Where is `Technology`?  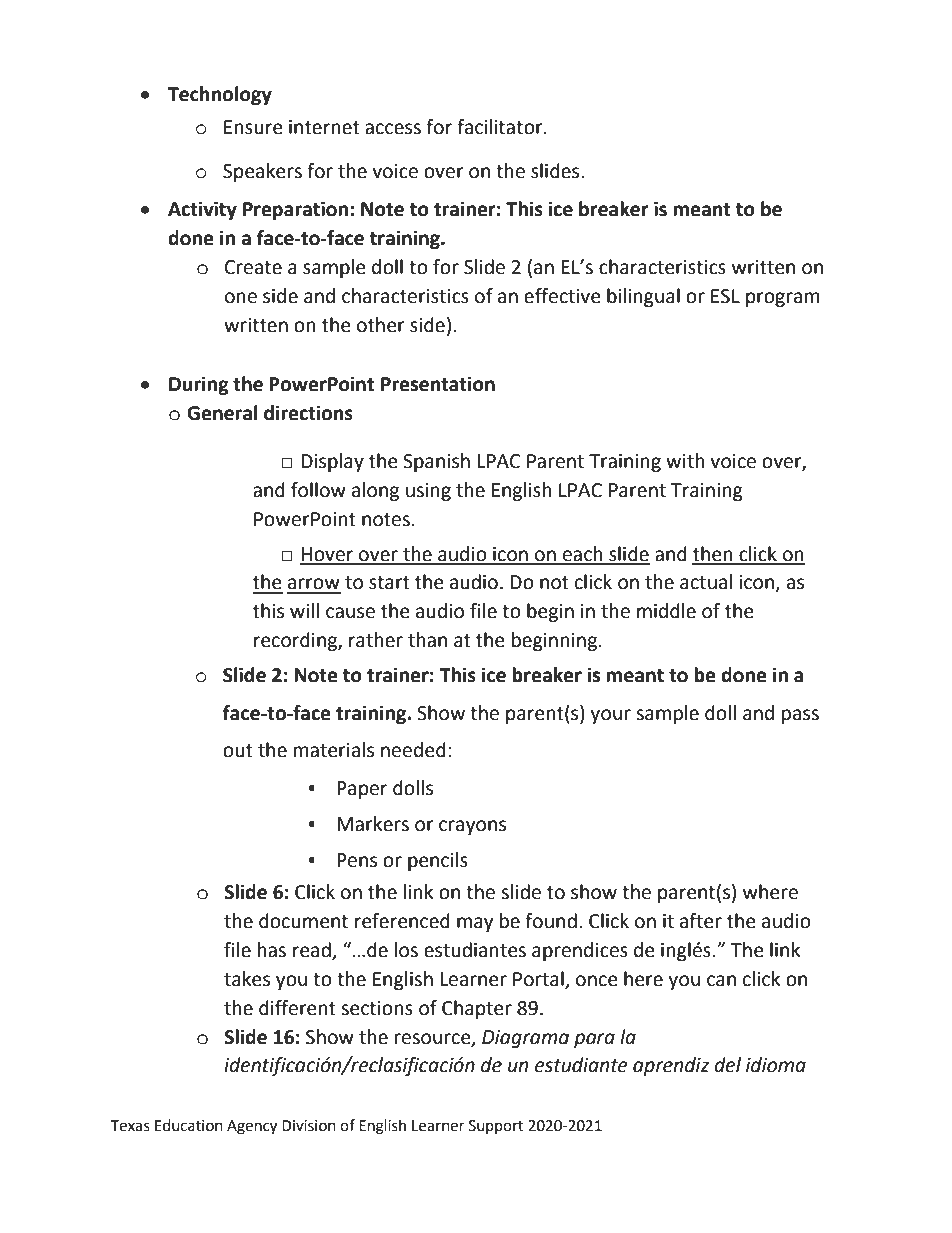 Technology is located at coordinates (220, 95).
